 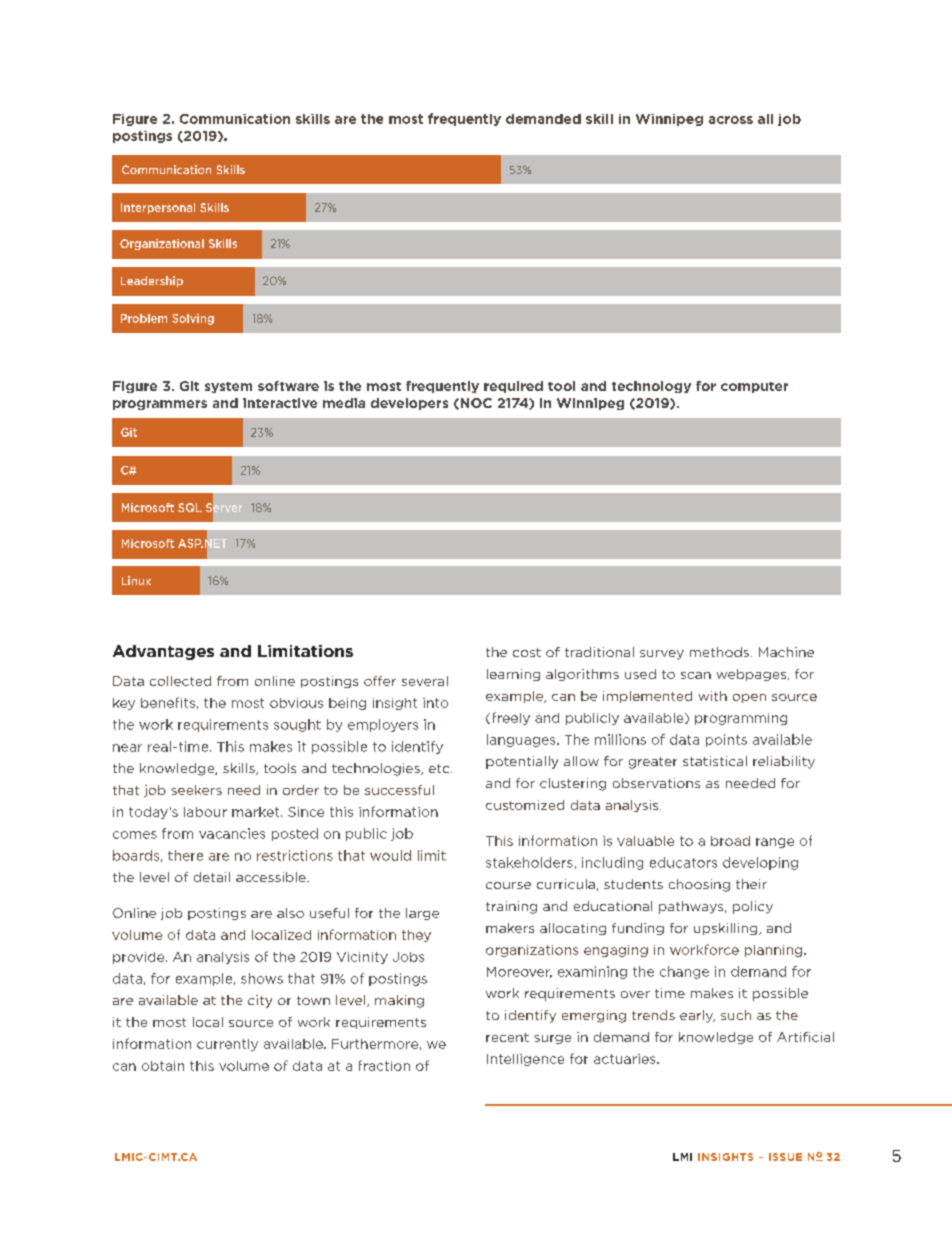 What do you see at coordinates (731, 120) in the screenshot?
I see `across` at bounding box center [731, 120].
